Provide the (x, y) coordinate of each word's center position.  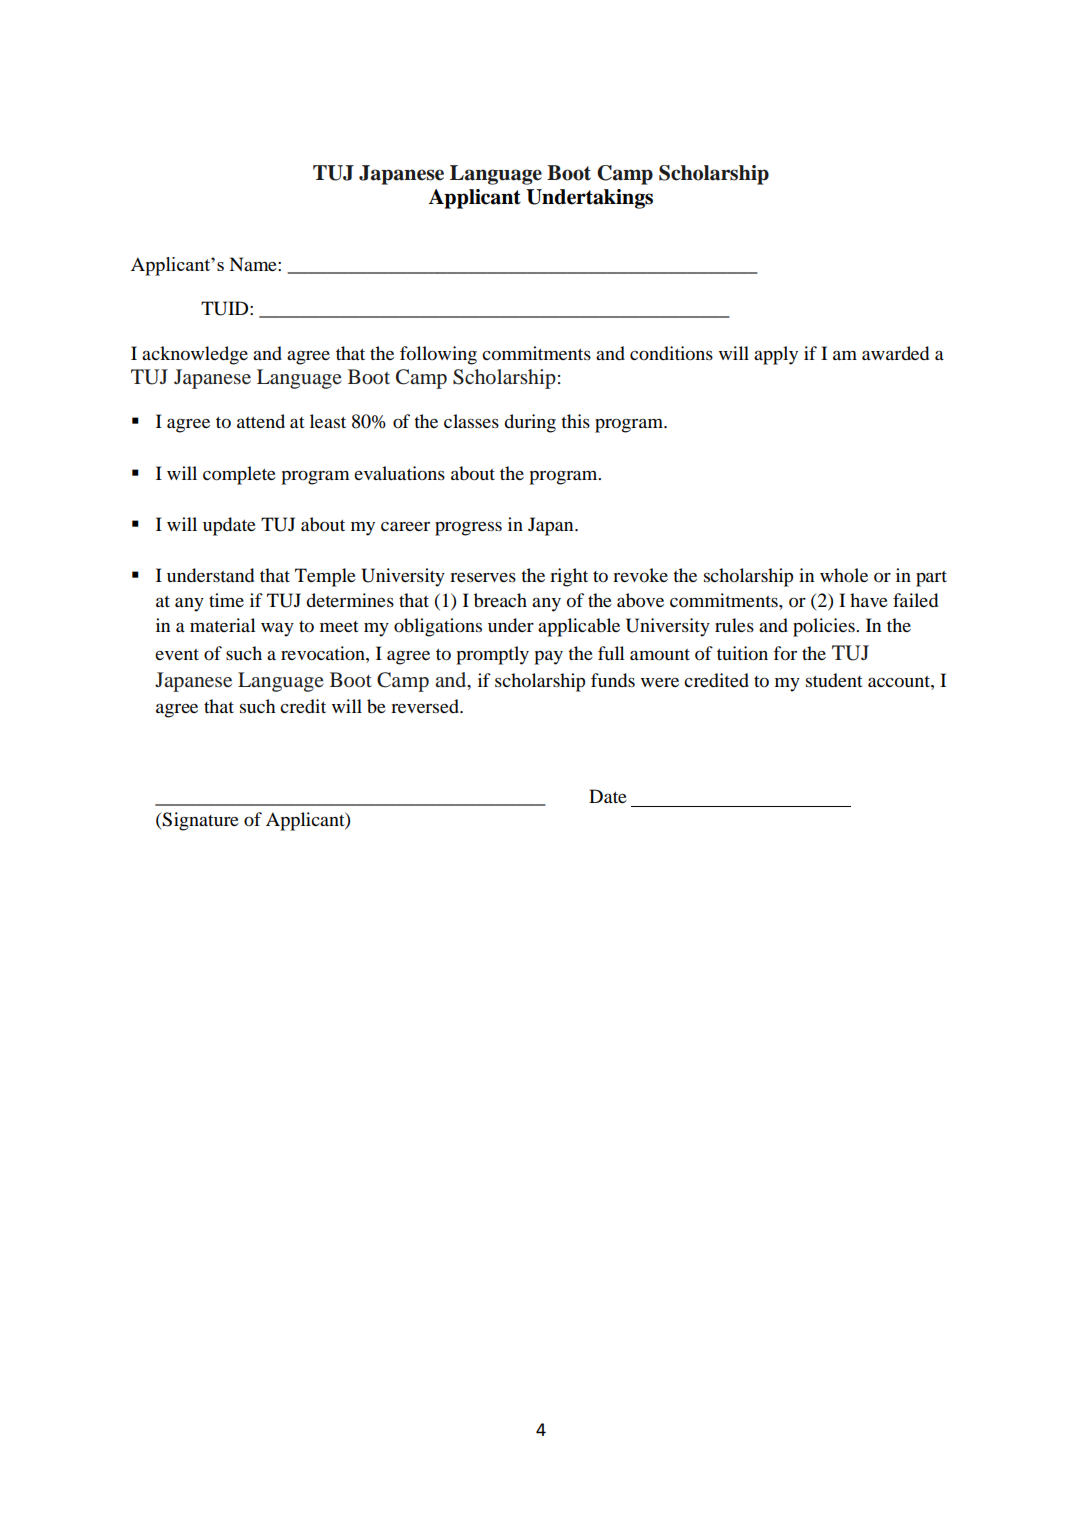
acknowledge (195, 355)
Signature (200, 821)
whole (844, 575)
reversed (426, 706)
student (834, 680)
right (569, 577)
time (226, 600)
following (438, 355)
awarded (895, 353)
